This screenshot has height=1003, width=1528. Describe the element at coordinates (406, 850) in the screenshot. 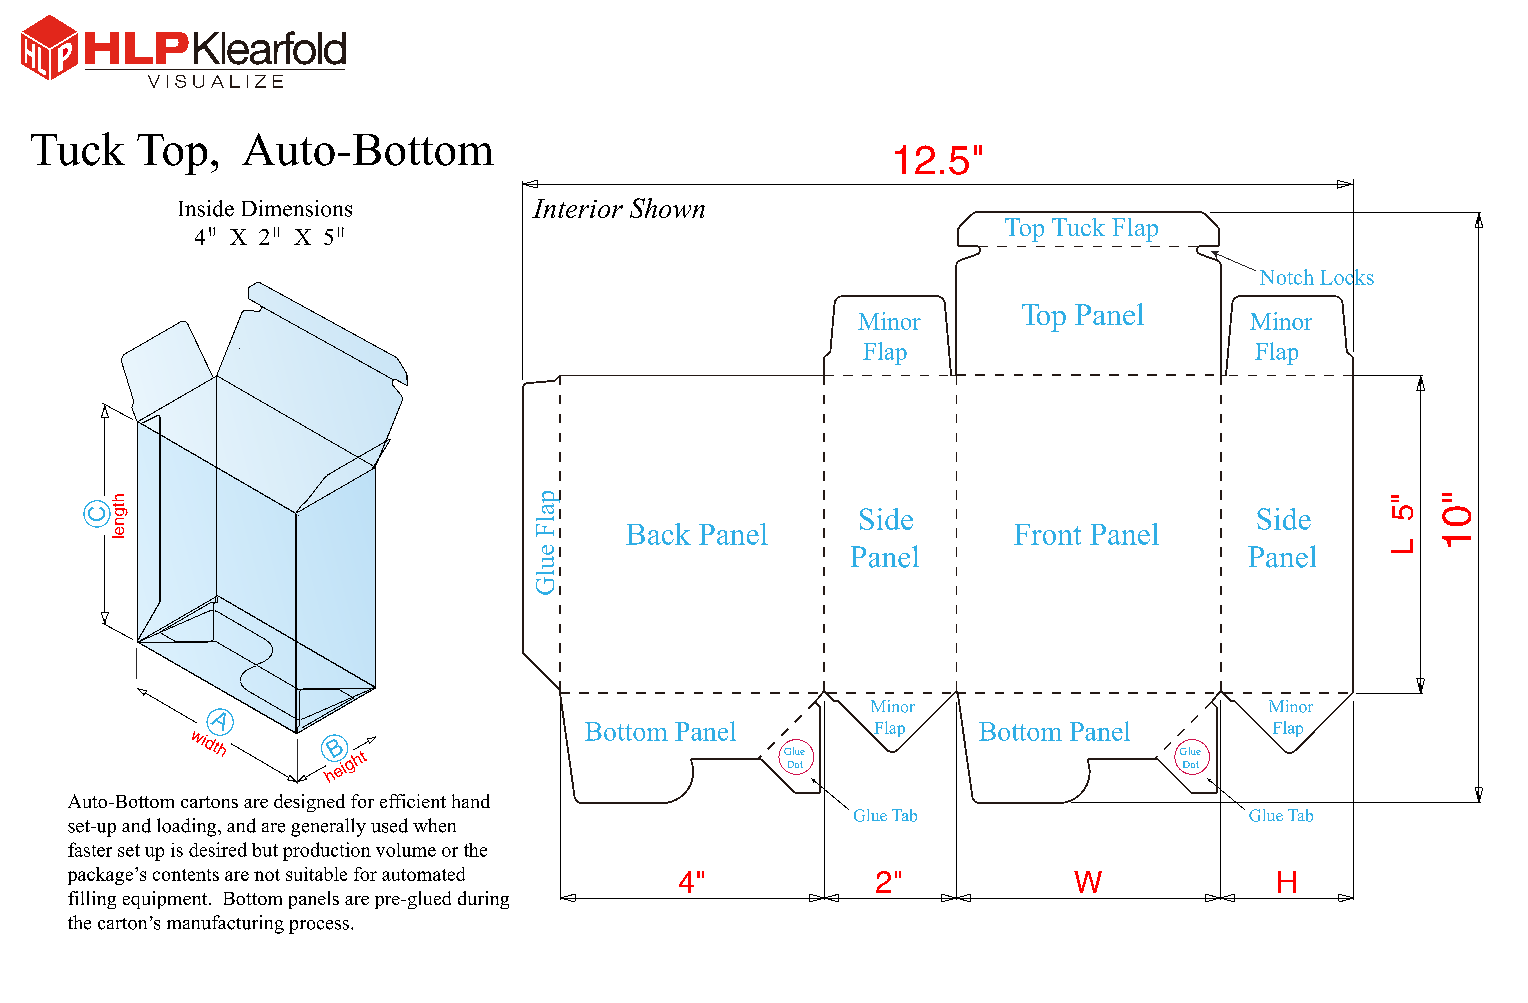

I see `volume` at that location.
